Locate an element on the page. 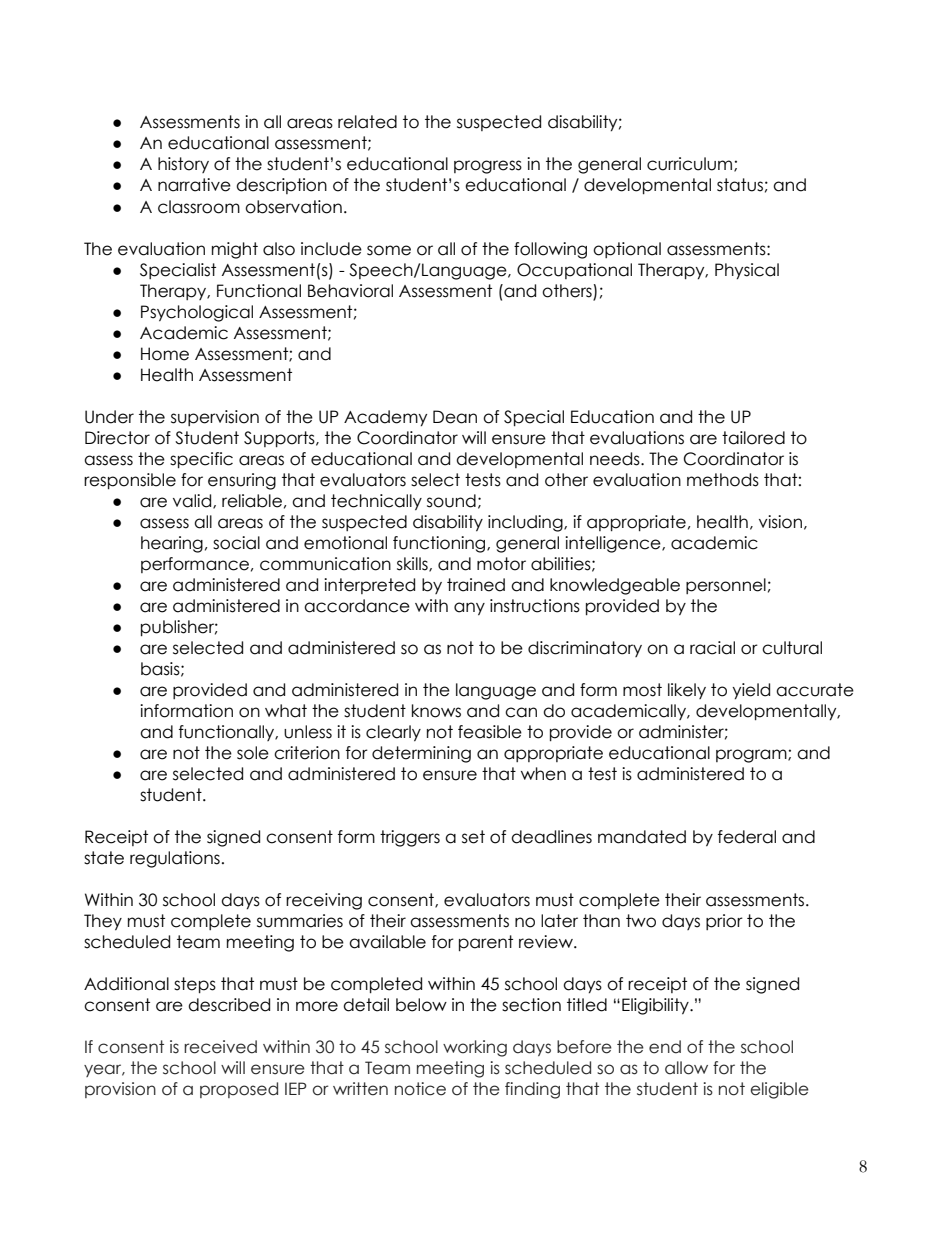 This image has width=952, height=1233. personnel is located at coordinates (726, 586).
